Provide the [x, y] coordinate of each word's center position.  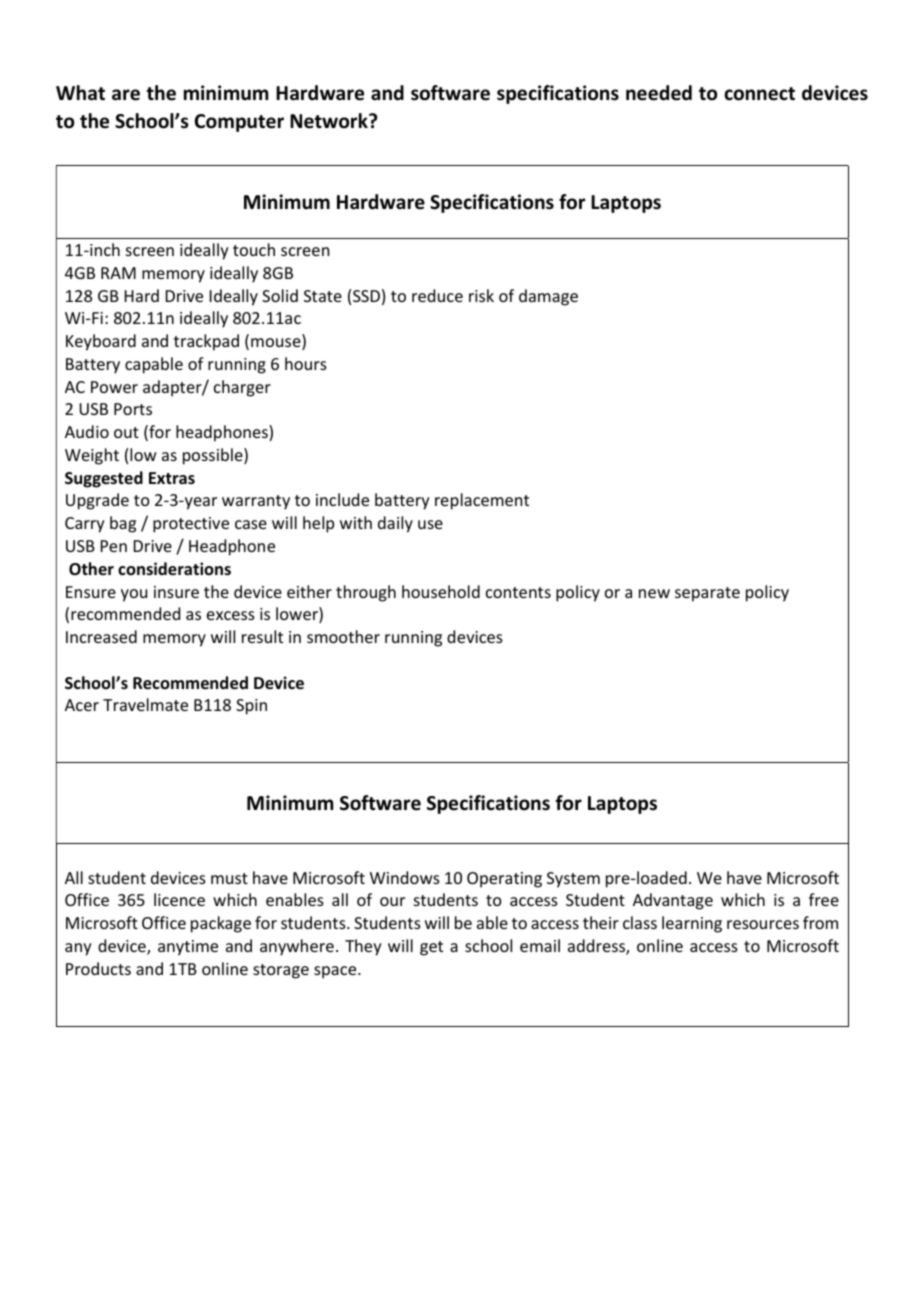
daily [395, 524]
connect [759, 94]
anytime [188, 948]
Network [330, 121]
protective [191, 525]
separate [707, 594]
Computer [239, 123]
